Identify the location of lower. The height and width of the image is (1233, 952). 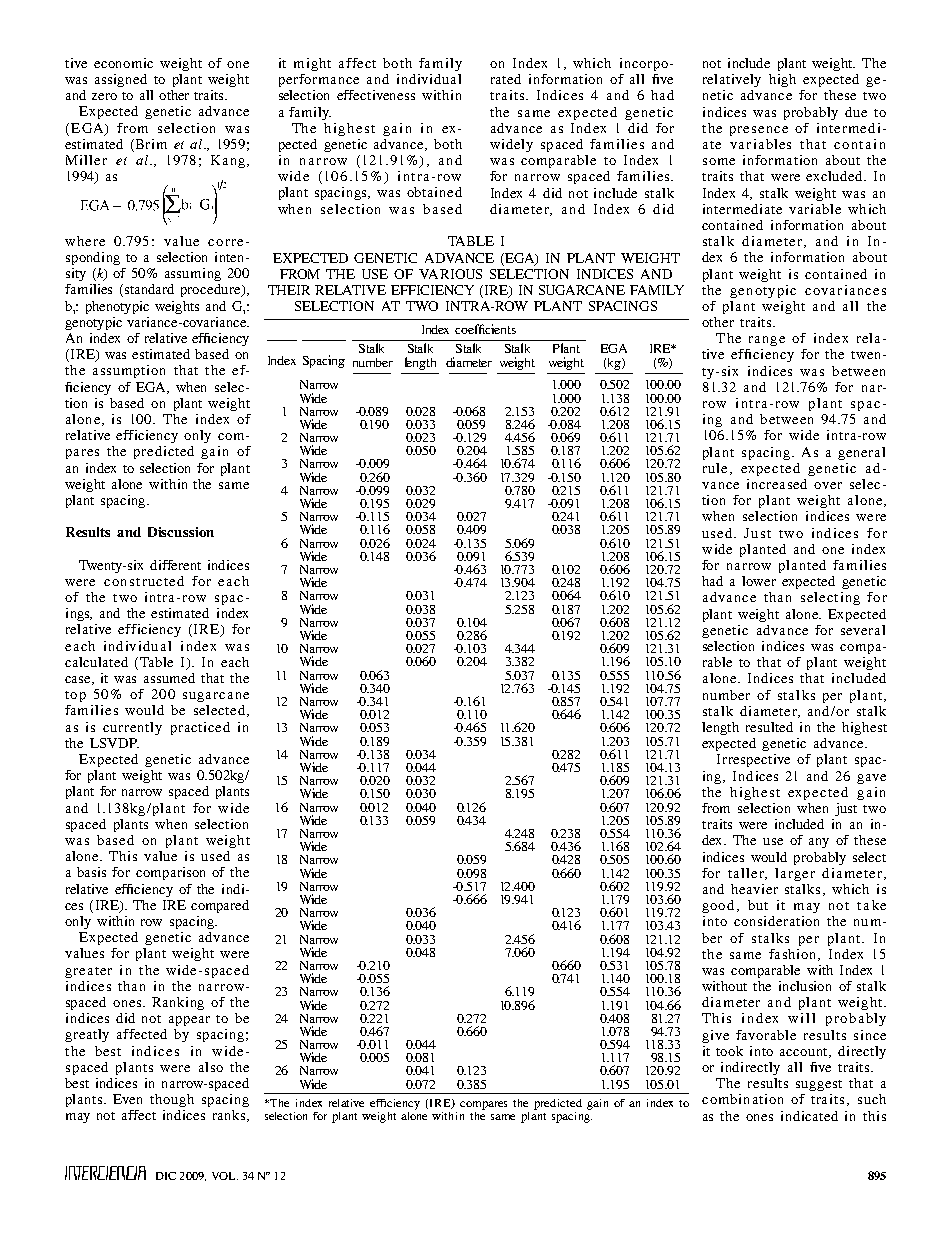
(759, 581).
